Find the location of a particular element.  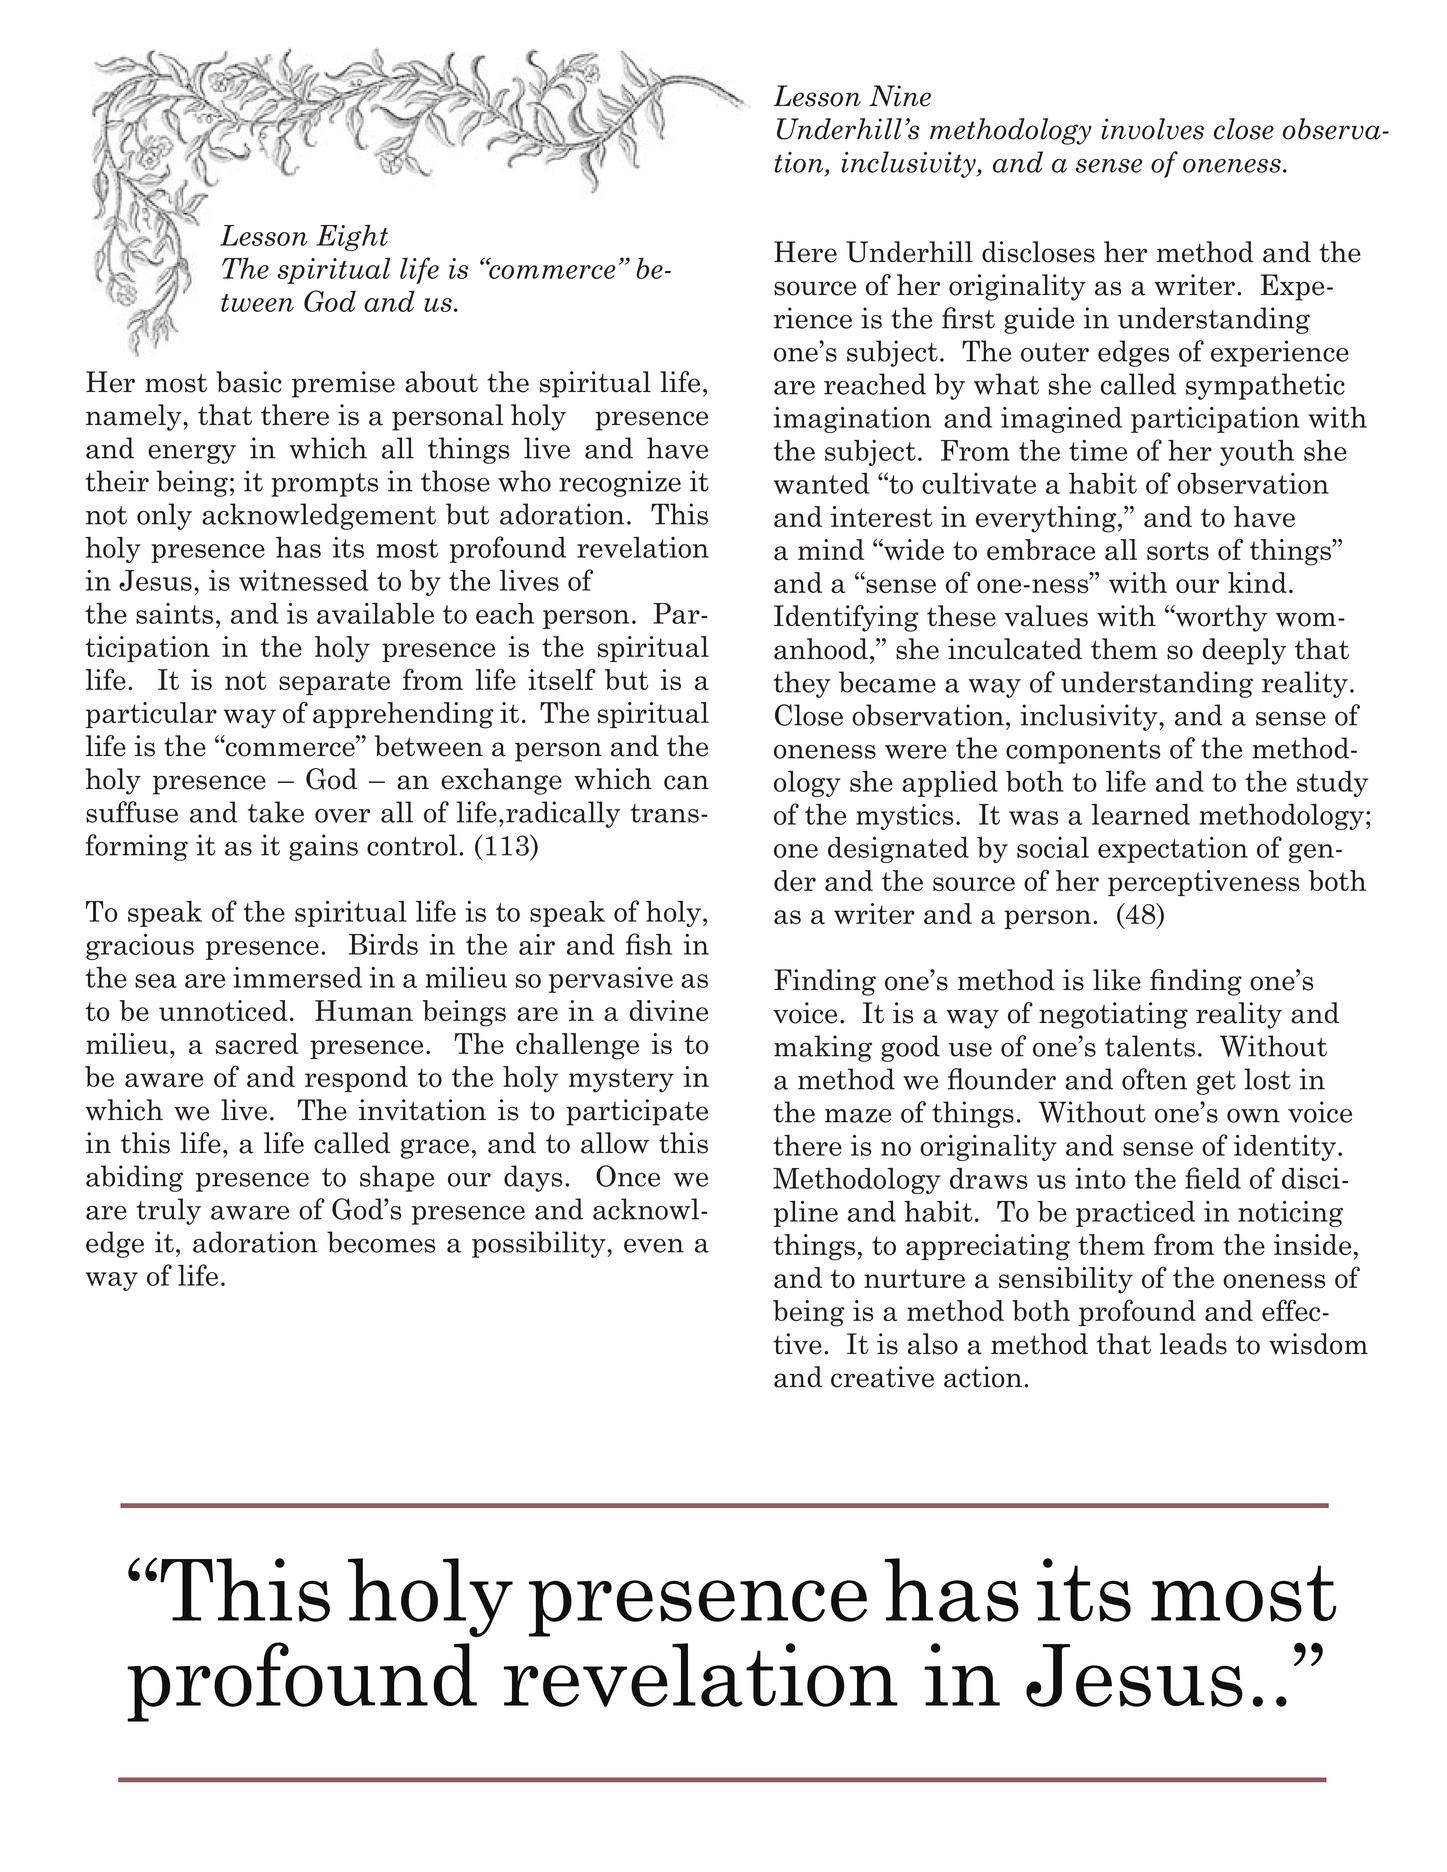

even is located at coordinates (654, 1246).
